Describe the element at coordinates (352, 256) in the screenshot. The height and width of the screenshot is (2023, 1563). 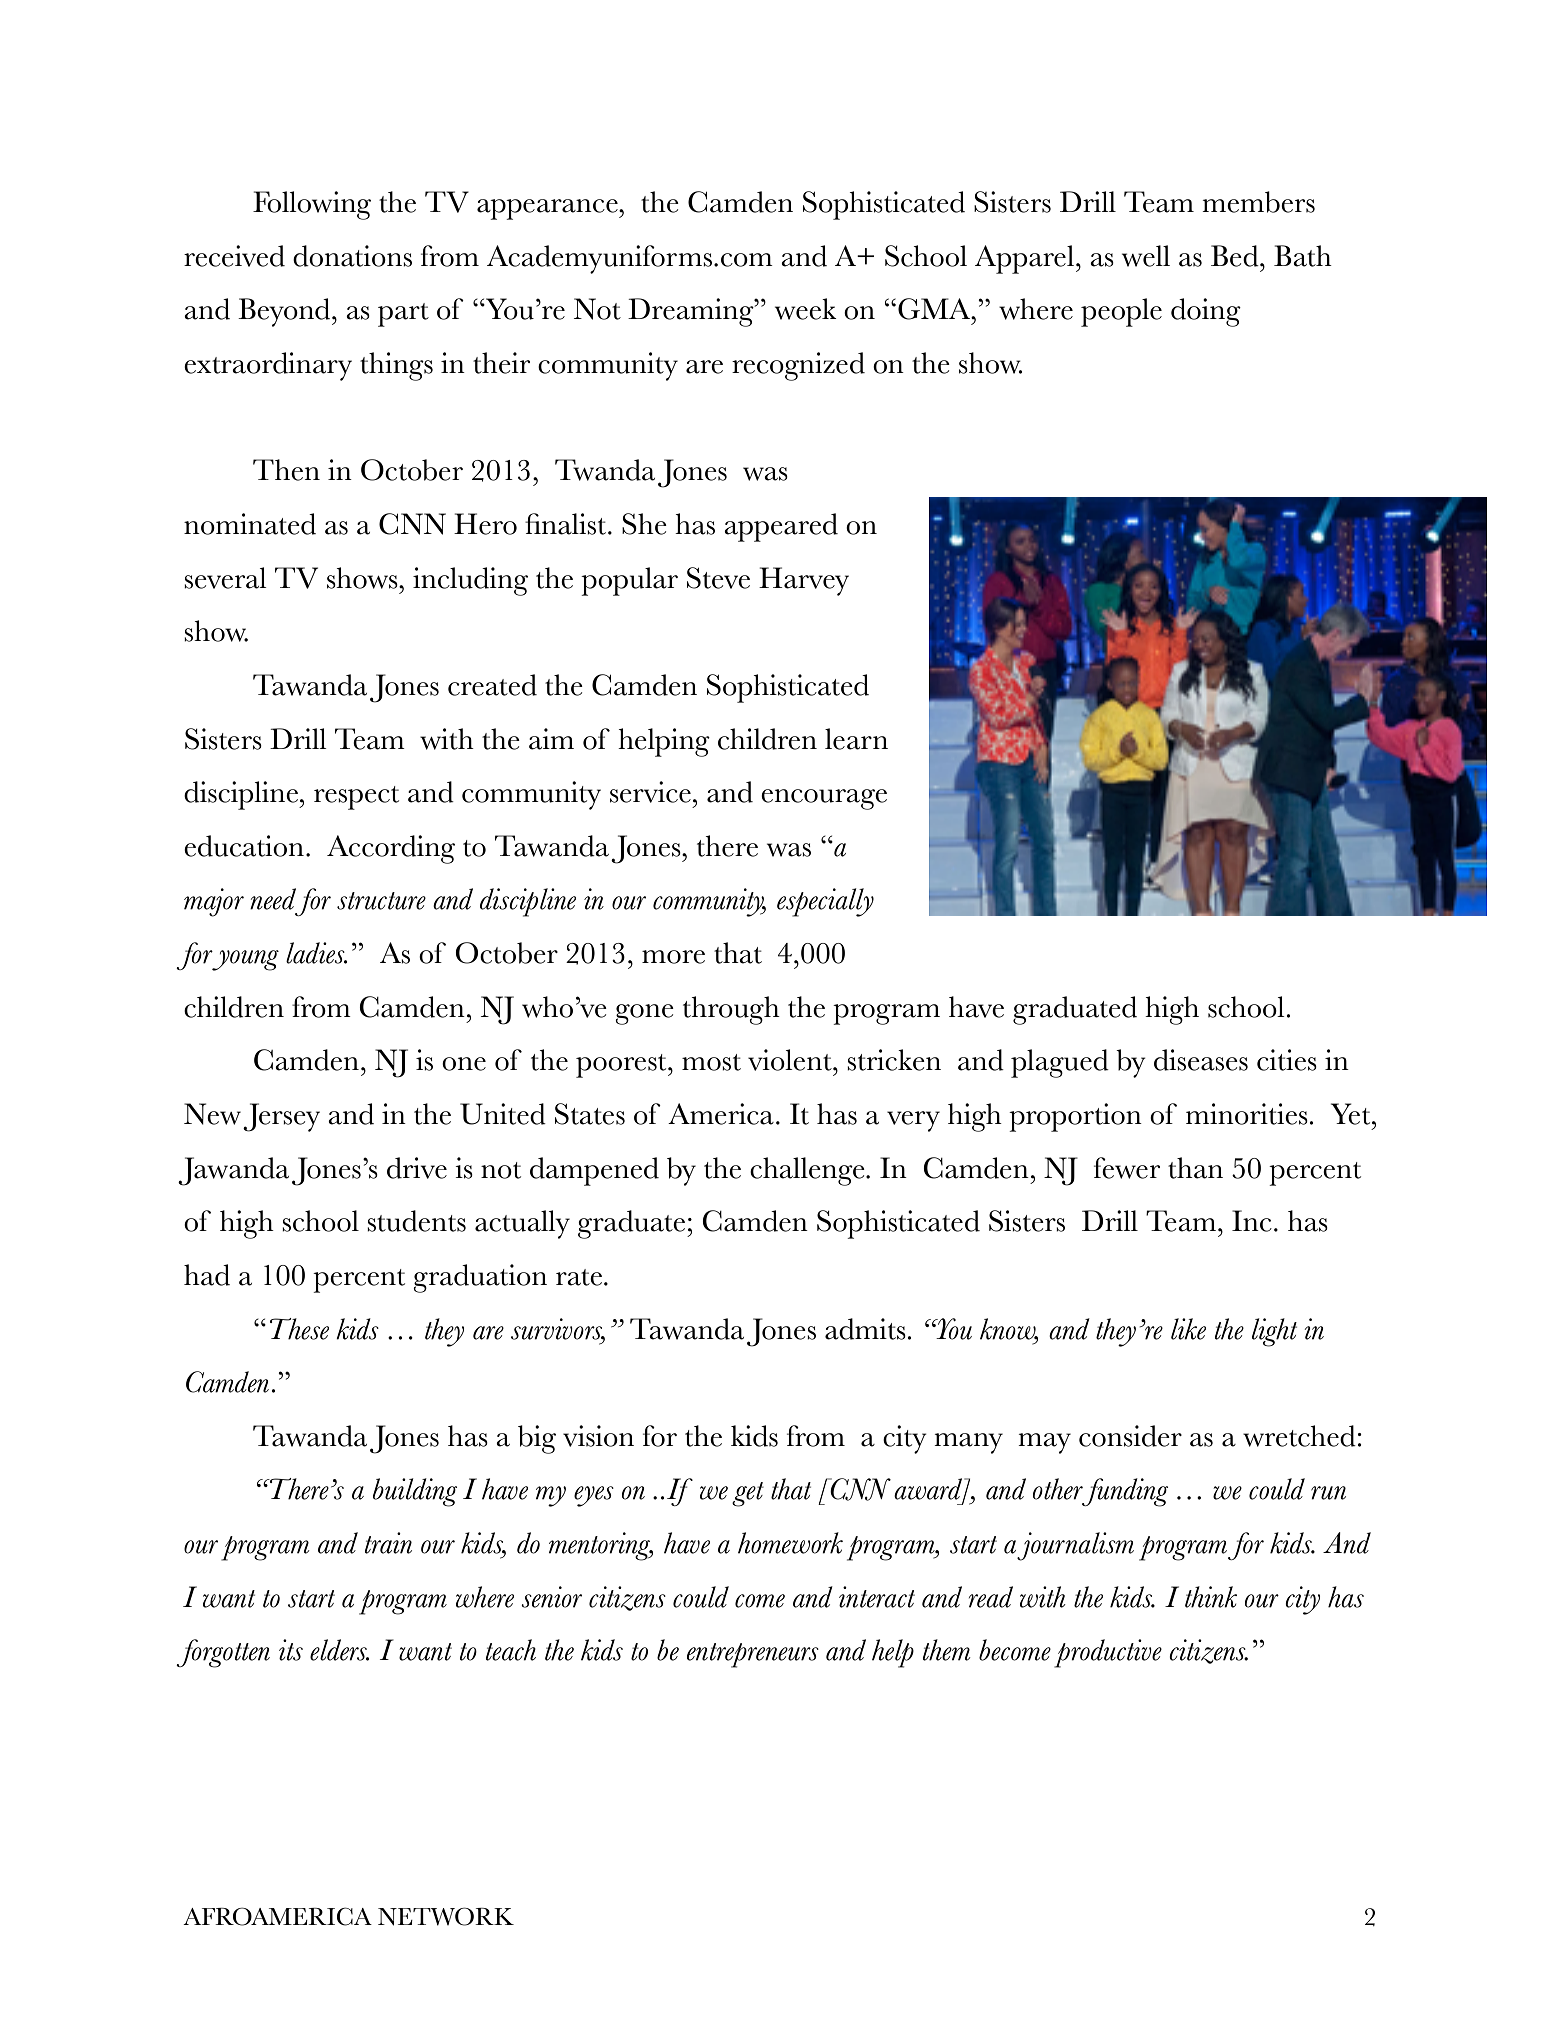
I see `donations` at that location.
